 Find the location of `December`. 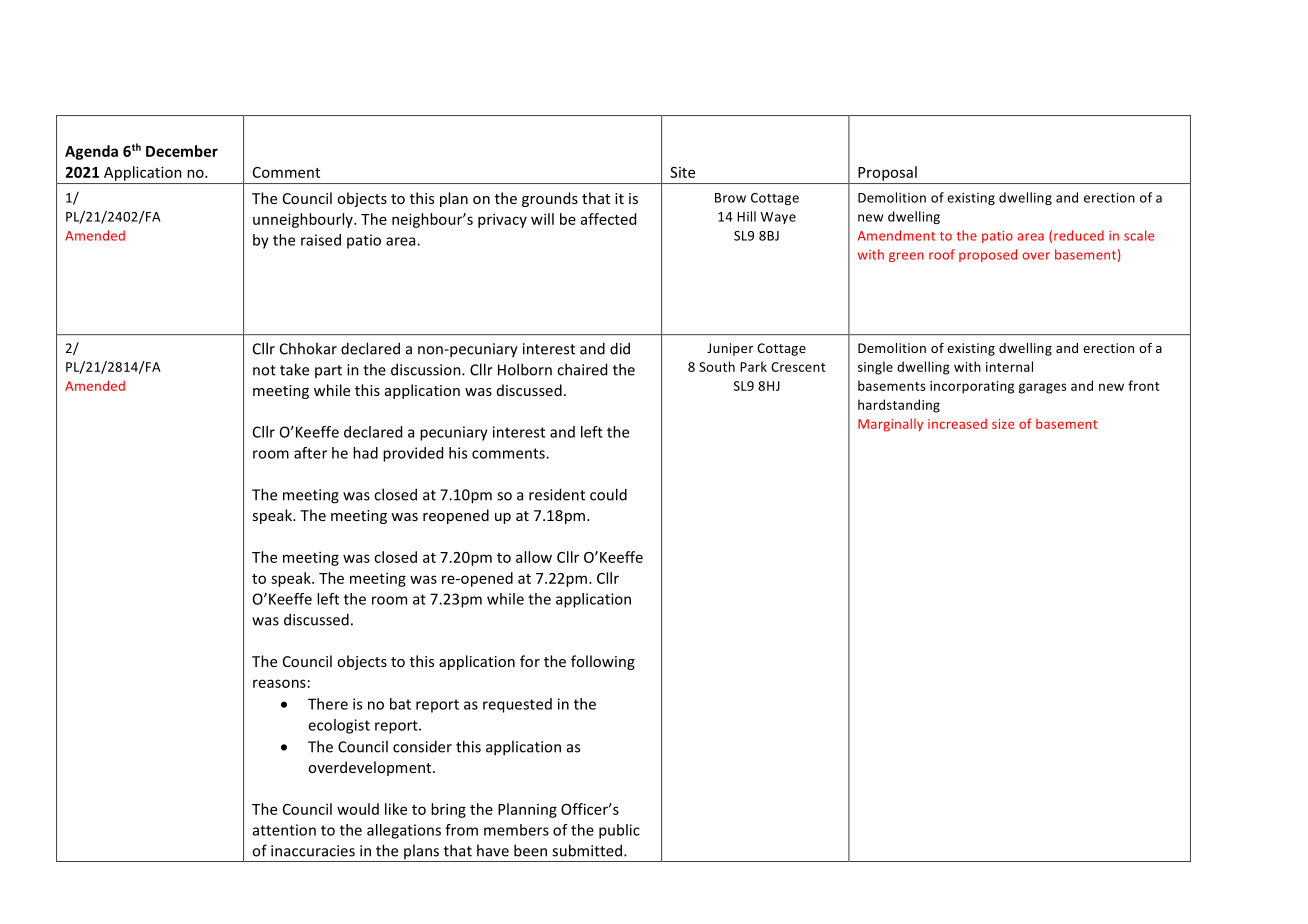

December is located at coordinates (182, 151).
